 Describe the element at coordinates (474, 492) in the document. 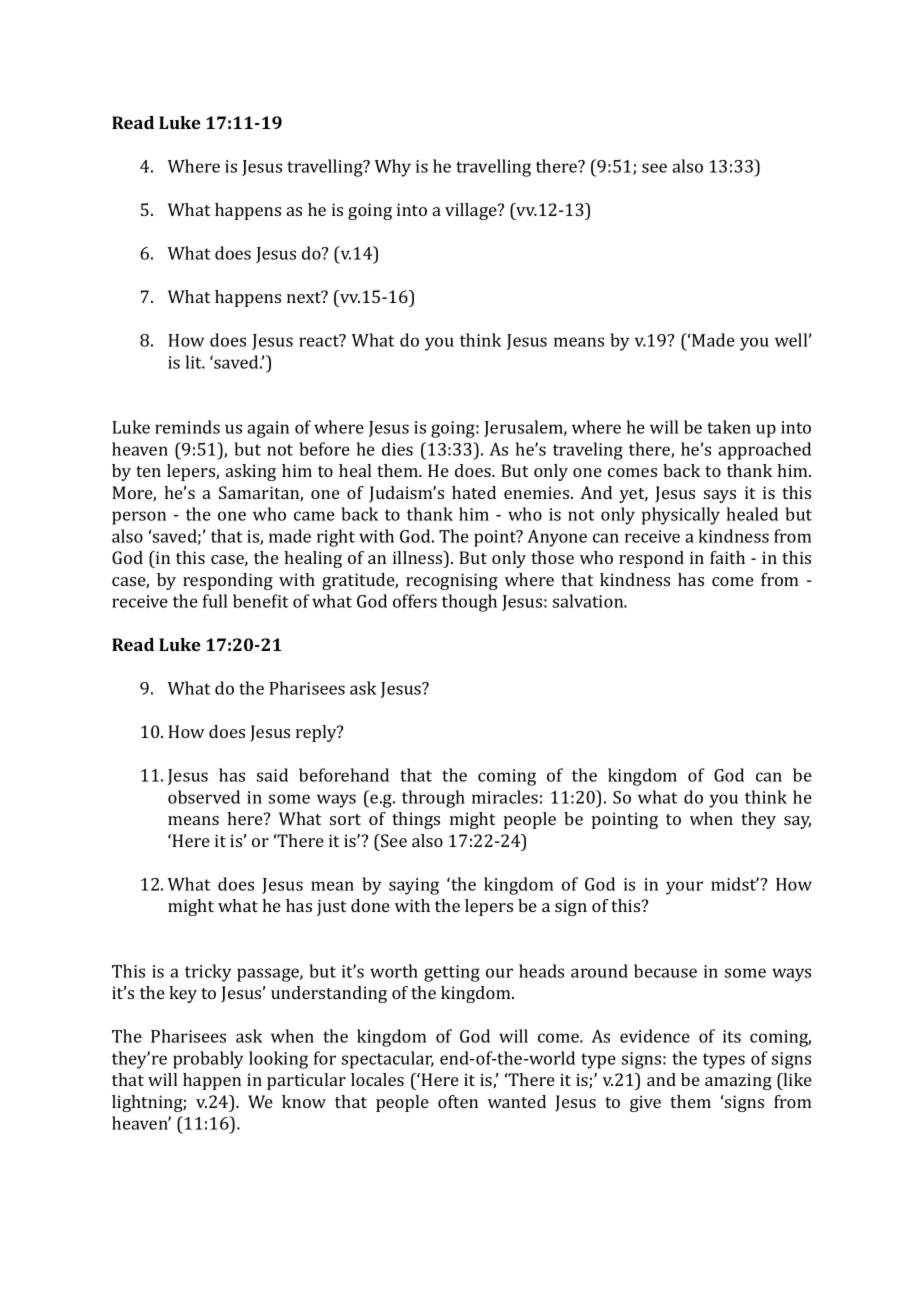

I see `hated` at that location.
